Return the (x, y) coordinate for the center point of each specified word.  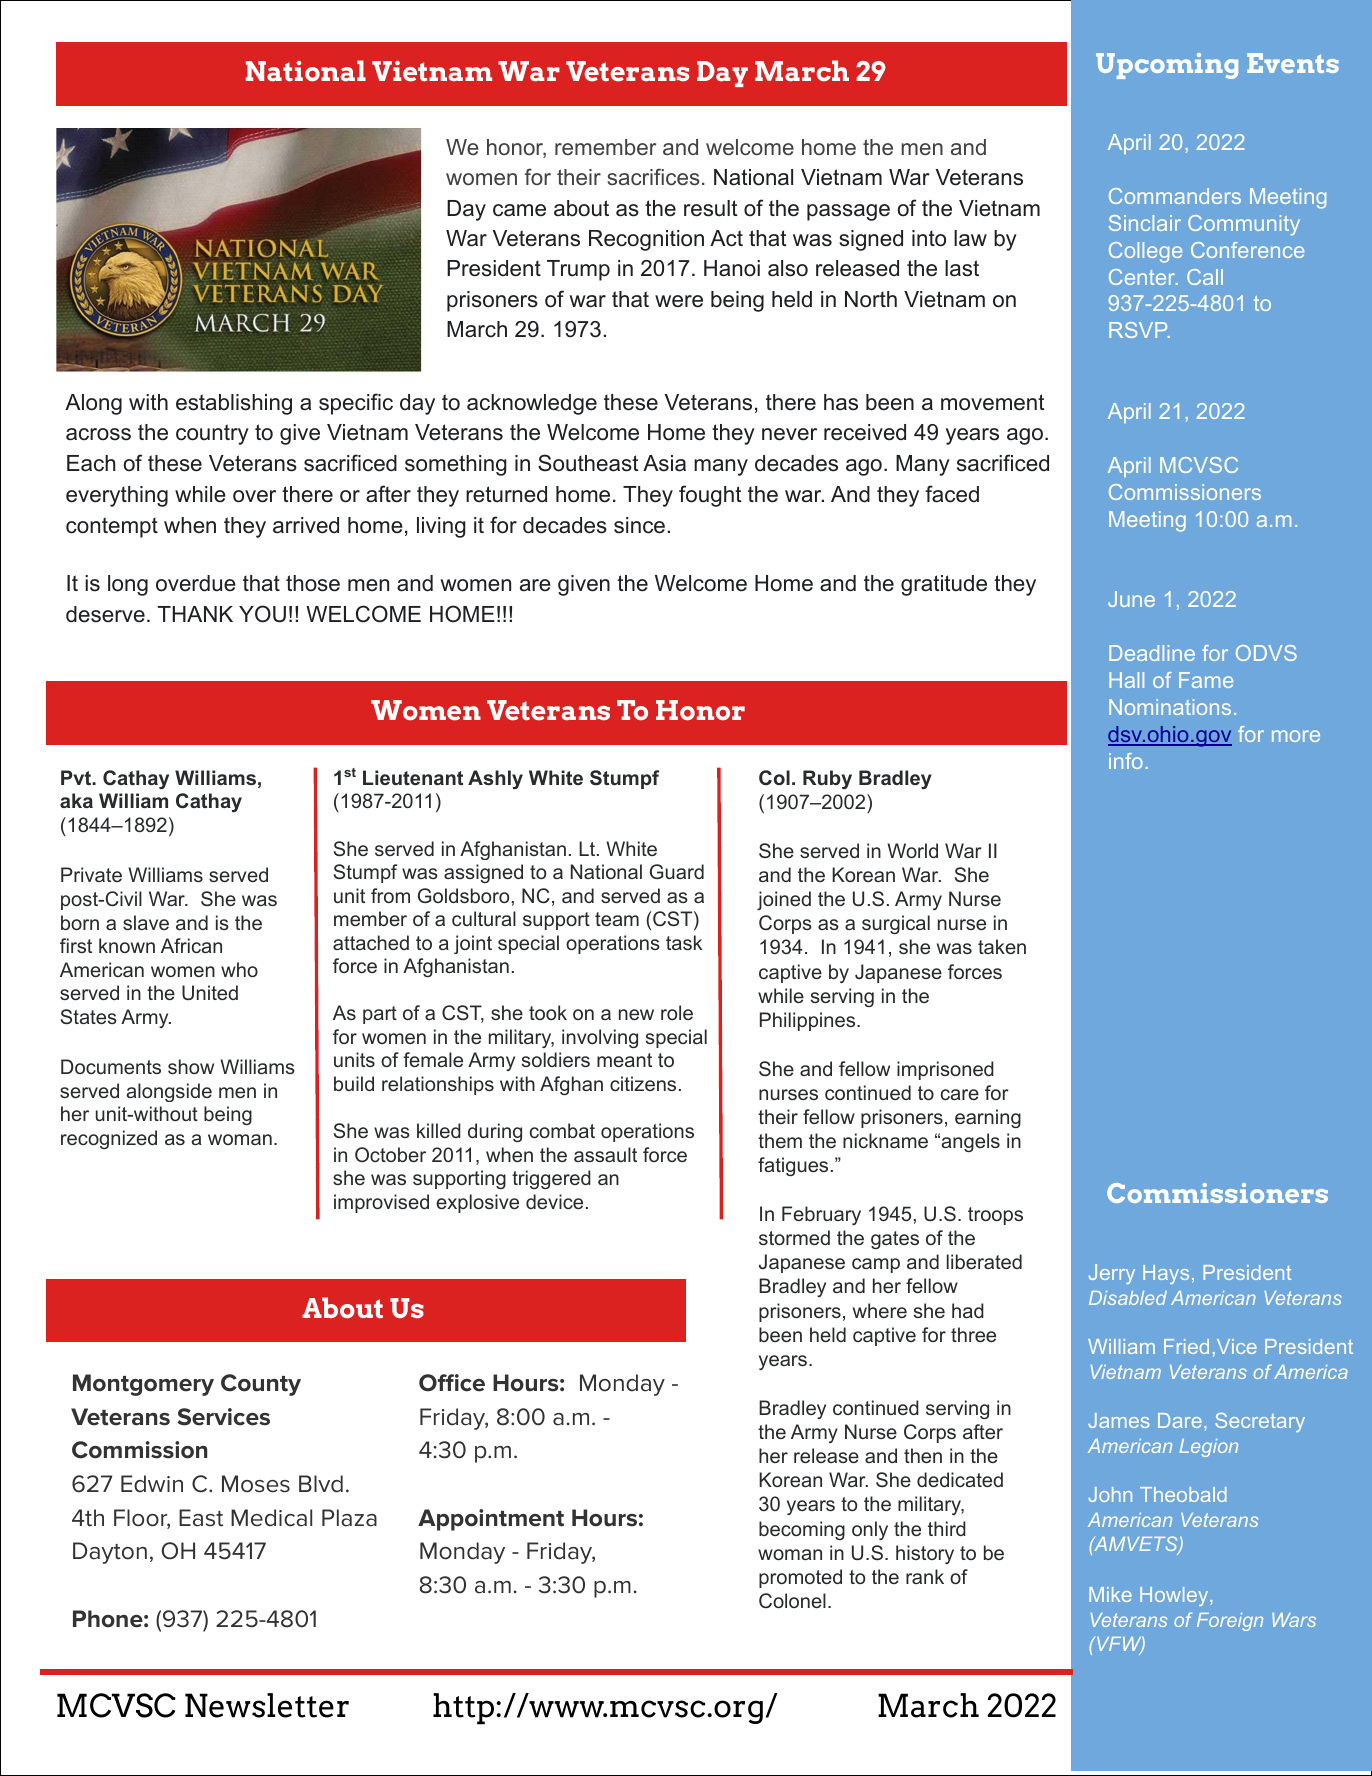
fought (710, 496)
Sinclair (1145, 223)
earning (988, 1118)
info (1126, 761)
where (880, 1310)
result (711, 208)
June (1131, 599)
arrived (306, 525)
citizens (643, 1083)
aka (76, 800)
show (191, 1066)
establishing (234, 404)
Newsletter (267, 1705)
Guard (677, 871)
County (261, 1385)
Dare (1180, 1420)
